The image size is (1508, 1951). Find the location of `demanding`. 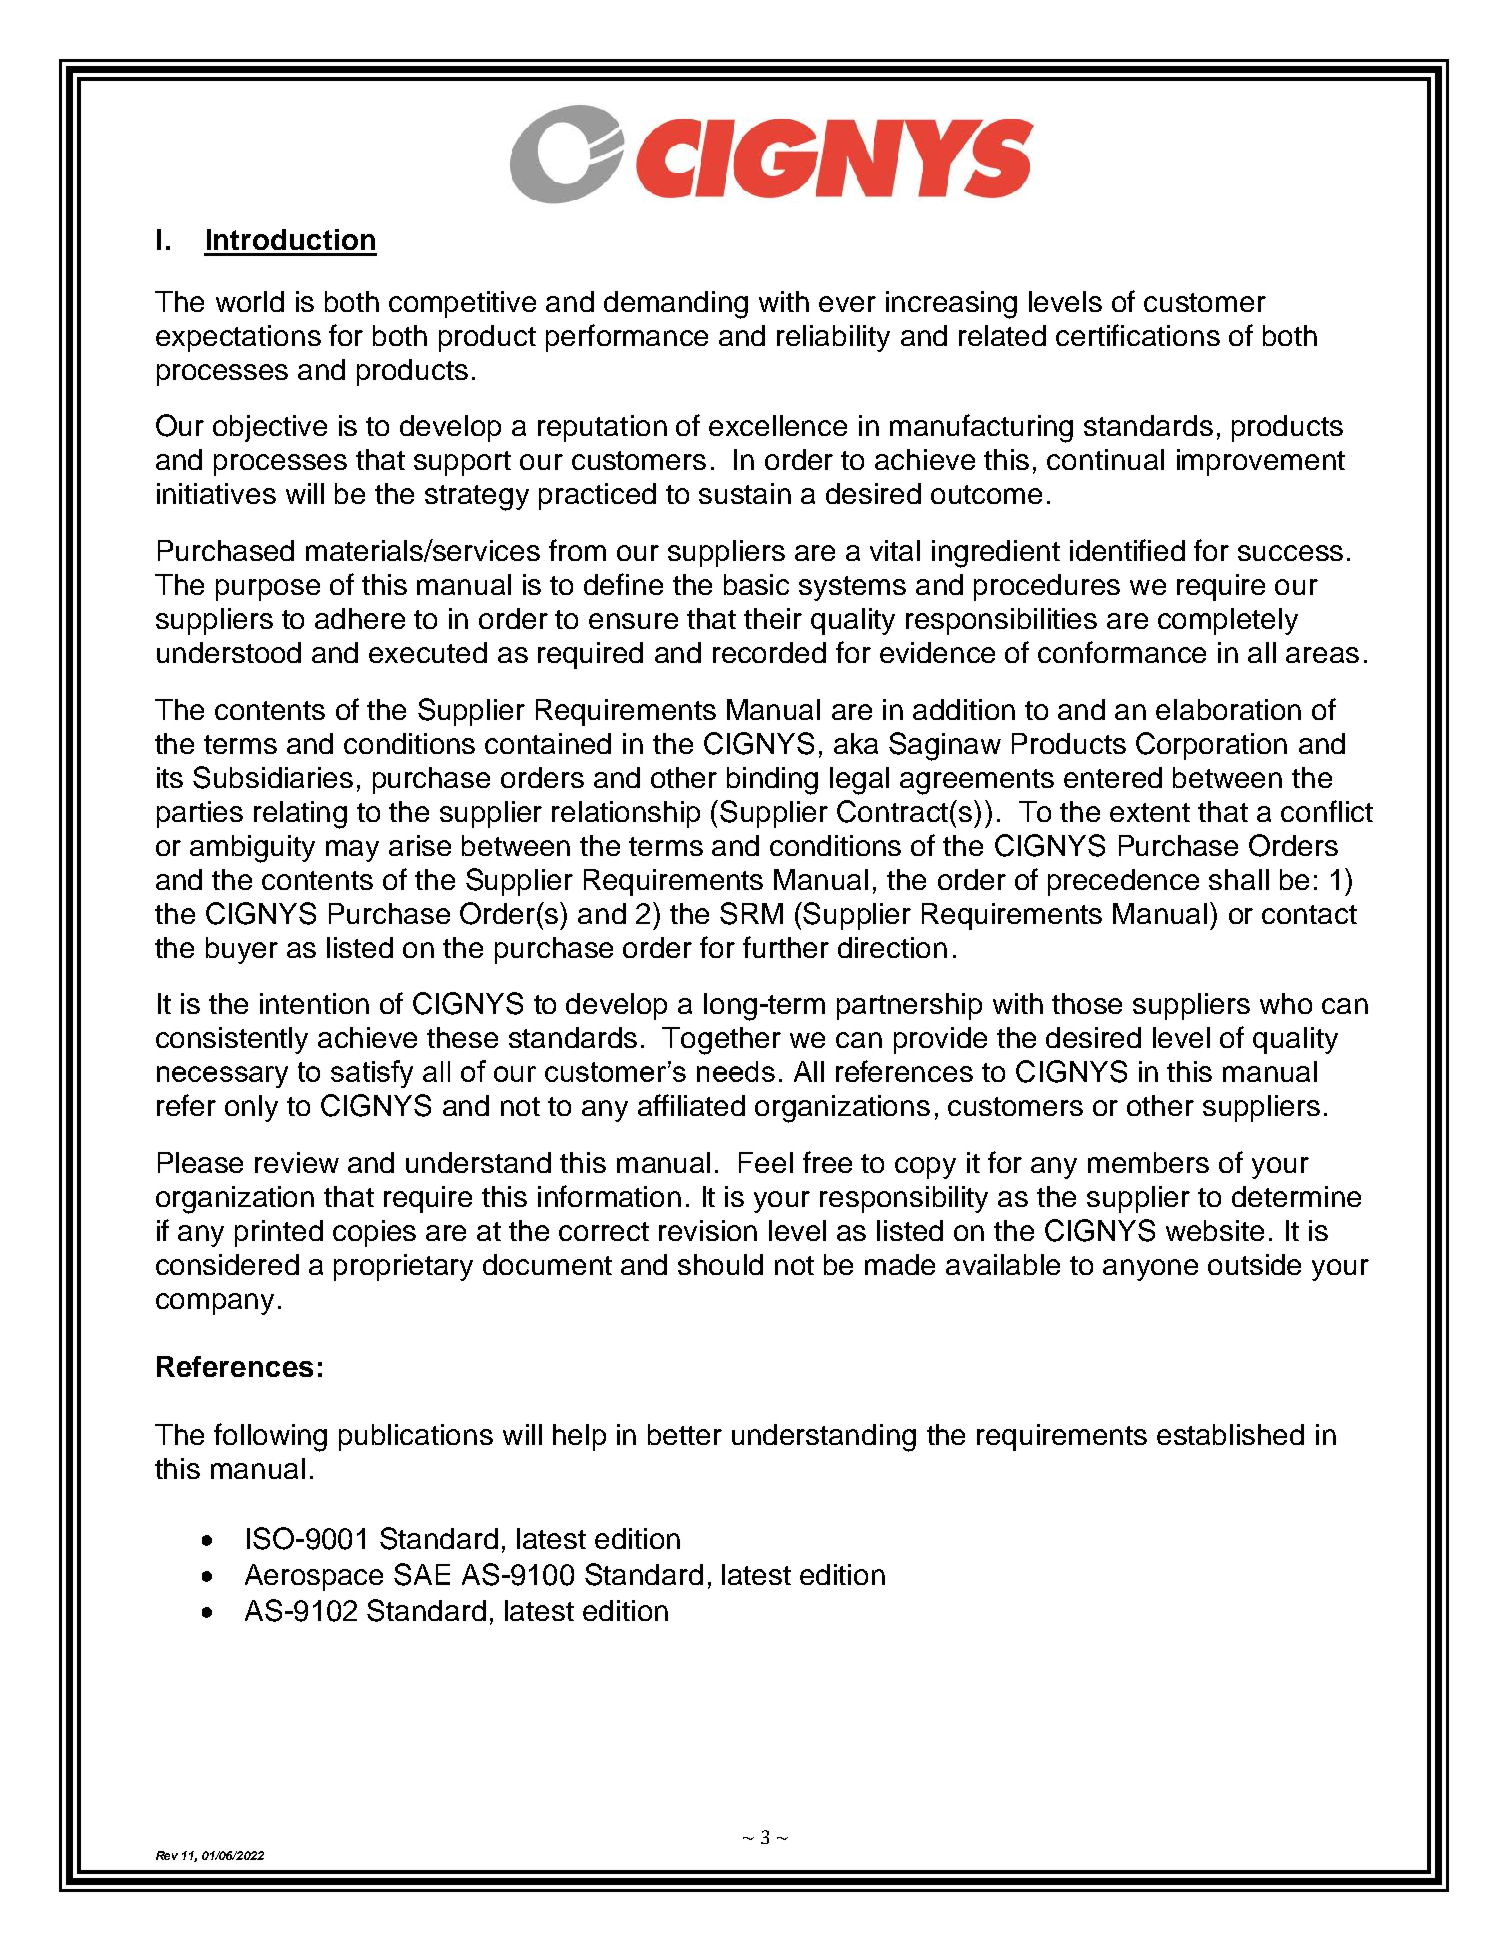

demanding is located at coordinates (676, 305).
